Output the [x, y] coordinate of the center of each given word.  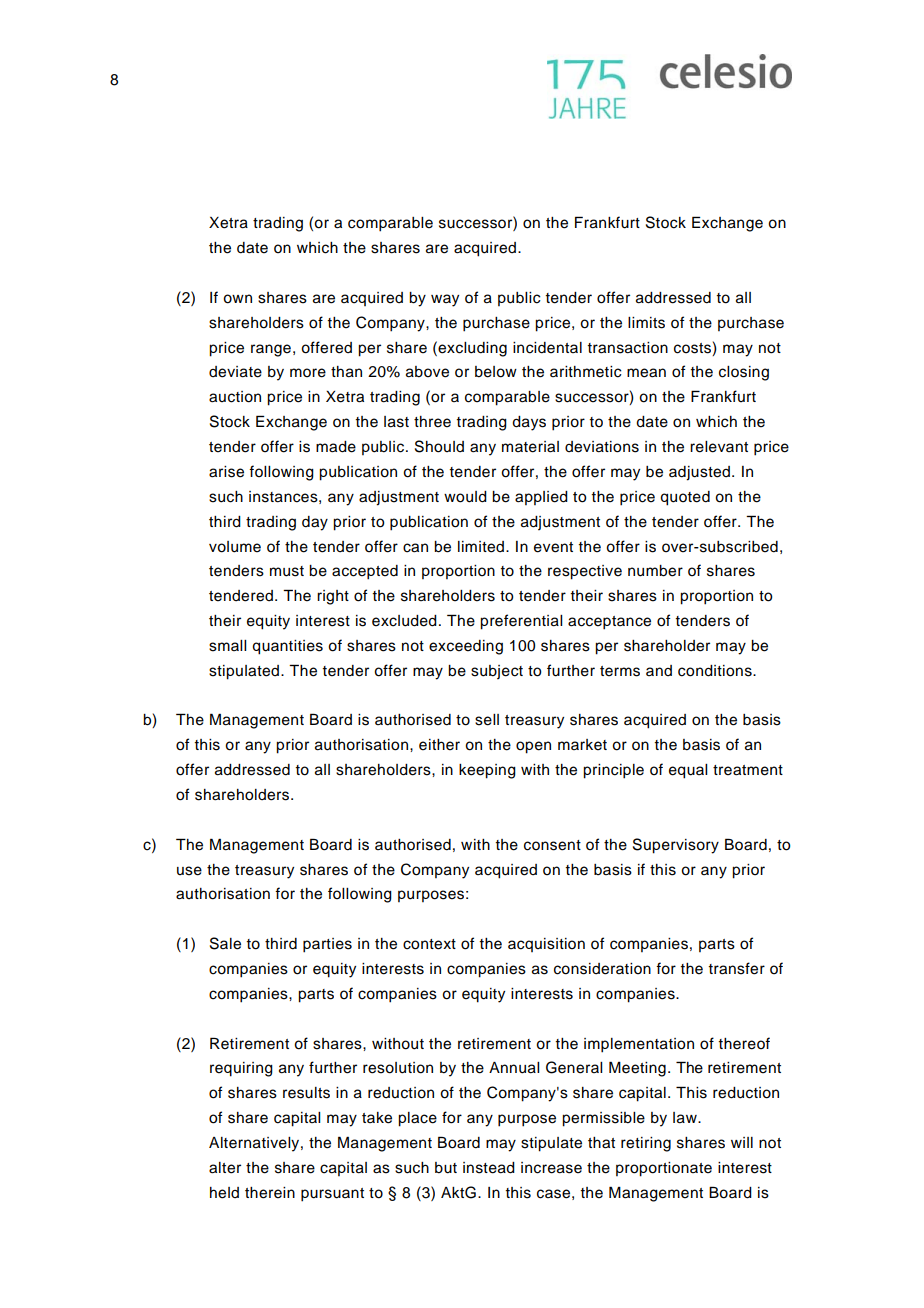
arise [226, 472]
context [429, 944]
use [189, 871]
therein [270, 1193]
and [659, 670]
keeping [487, 771]
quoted [685, 498]
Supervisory [676, 846]
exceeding [466, 647]
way [445, 300]
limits [646, 323]
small [227, 646]
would [465, 497]
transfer [736, 968]
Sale [225, 943]
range [271, 350]
